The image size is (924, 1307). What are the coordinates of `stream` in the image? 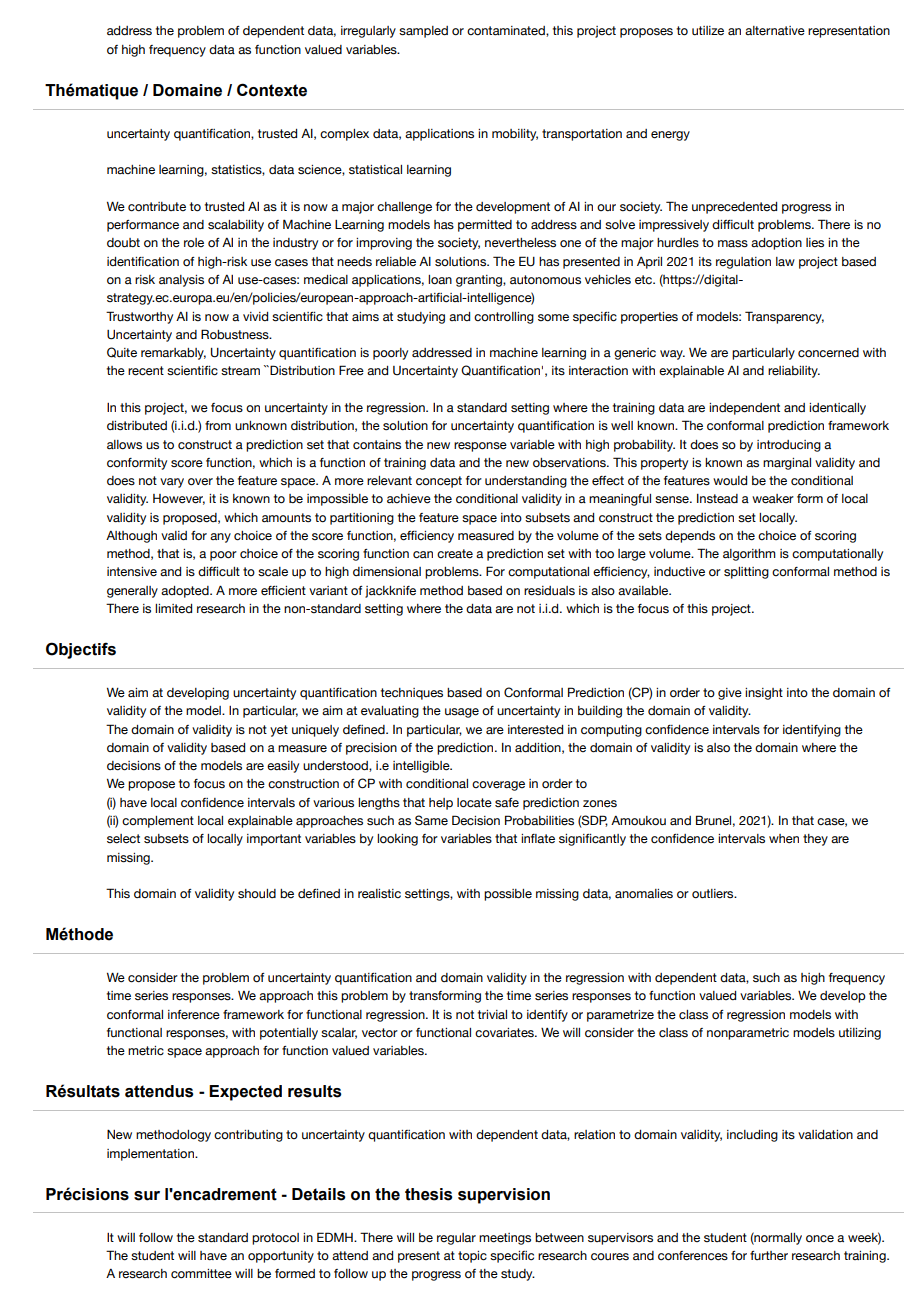 It's located at (240, 371).
